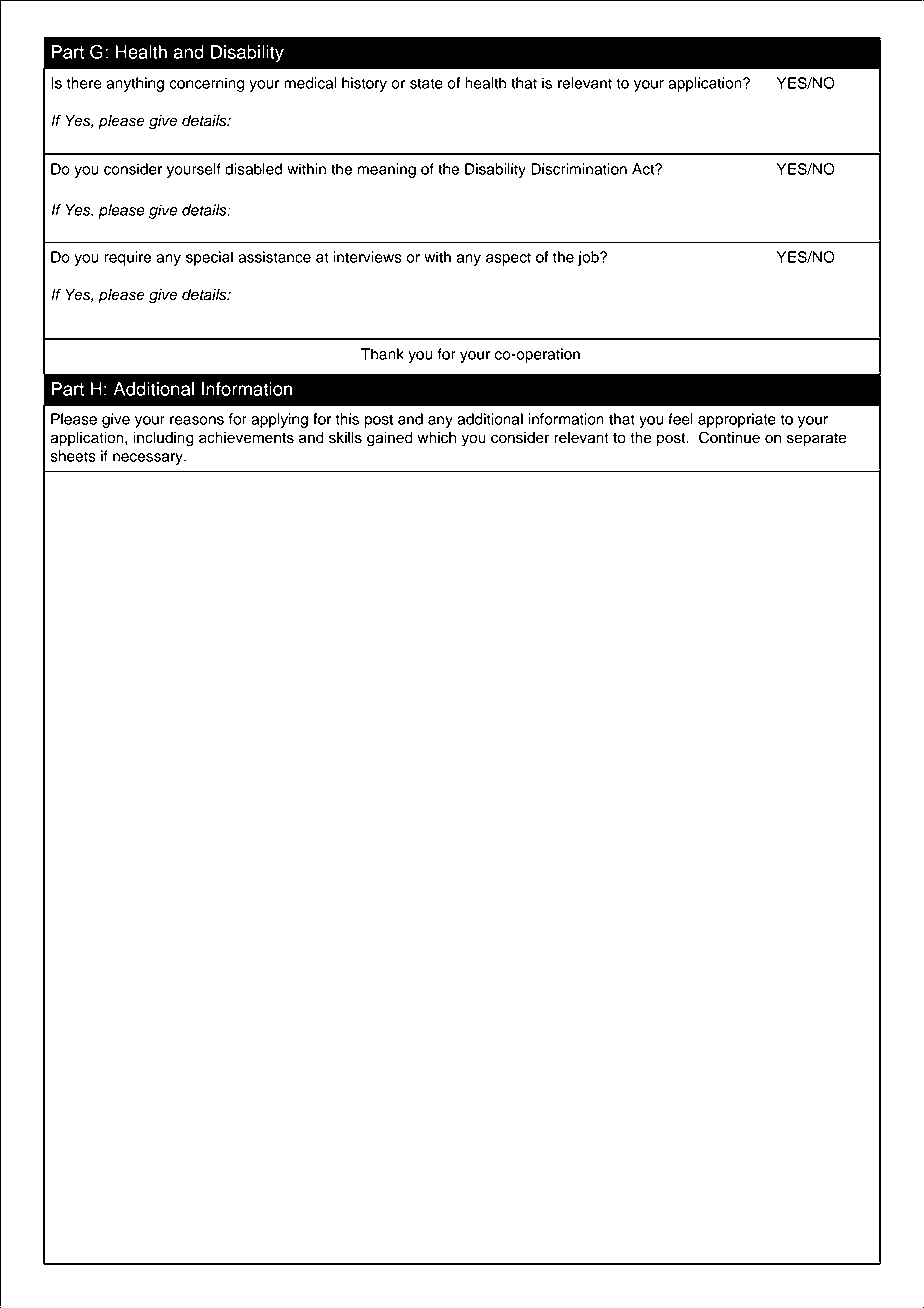 This screenshot has width=924, height=1308. I want to click on including, so click(164, 439).
